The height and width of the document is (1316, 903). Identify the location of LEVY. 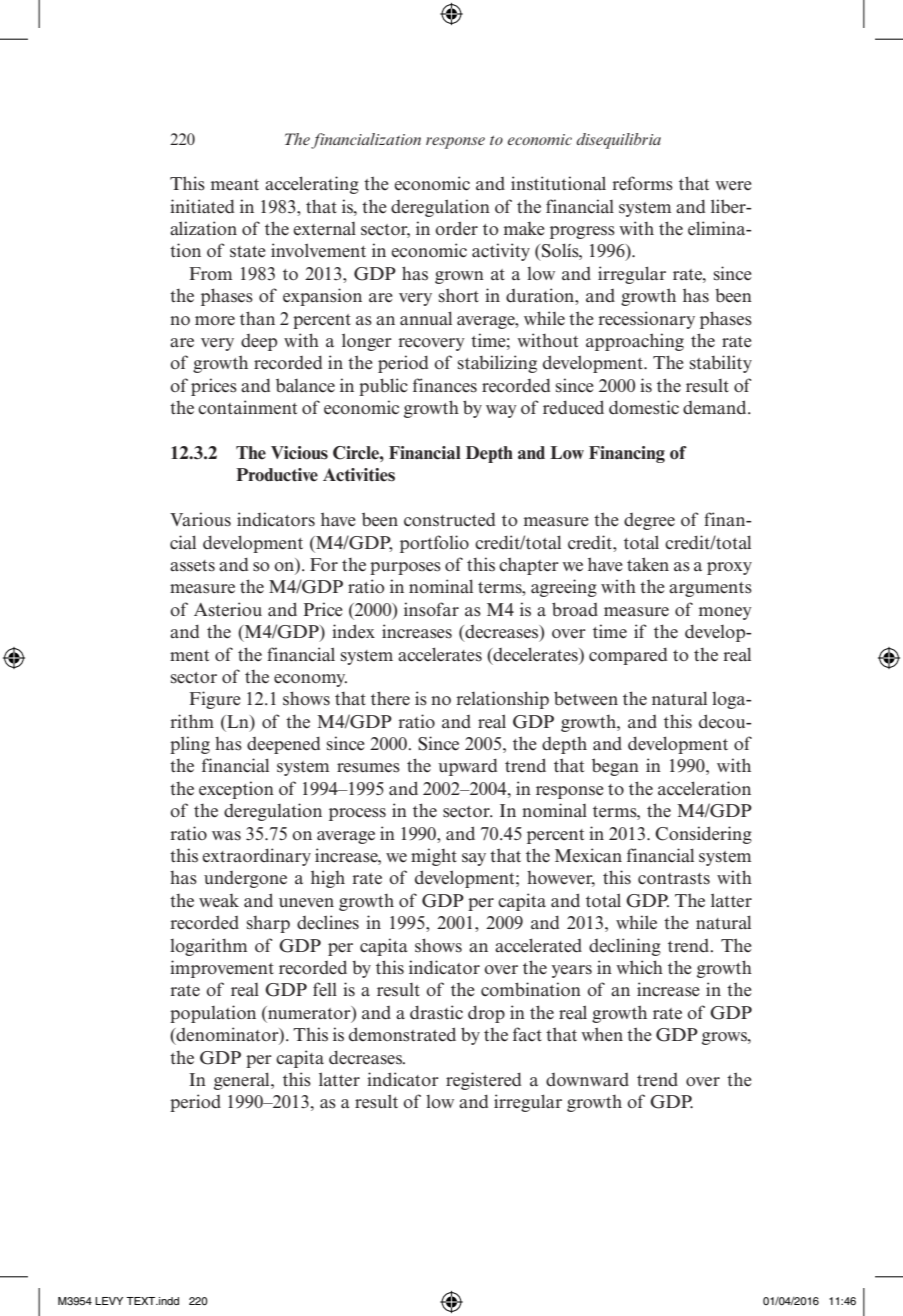
(109, 1301).
